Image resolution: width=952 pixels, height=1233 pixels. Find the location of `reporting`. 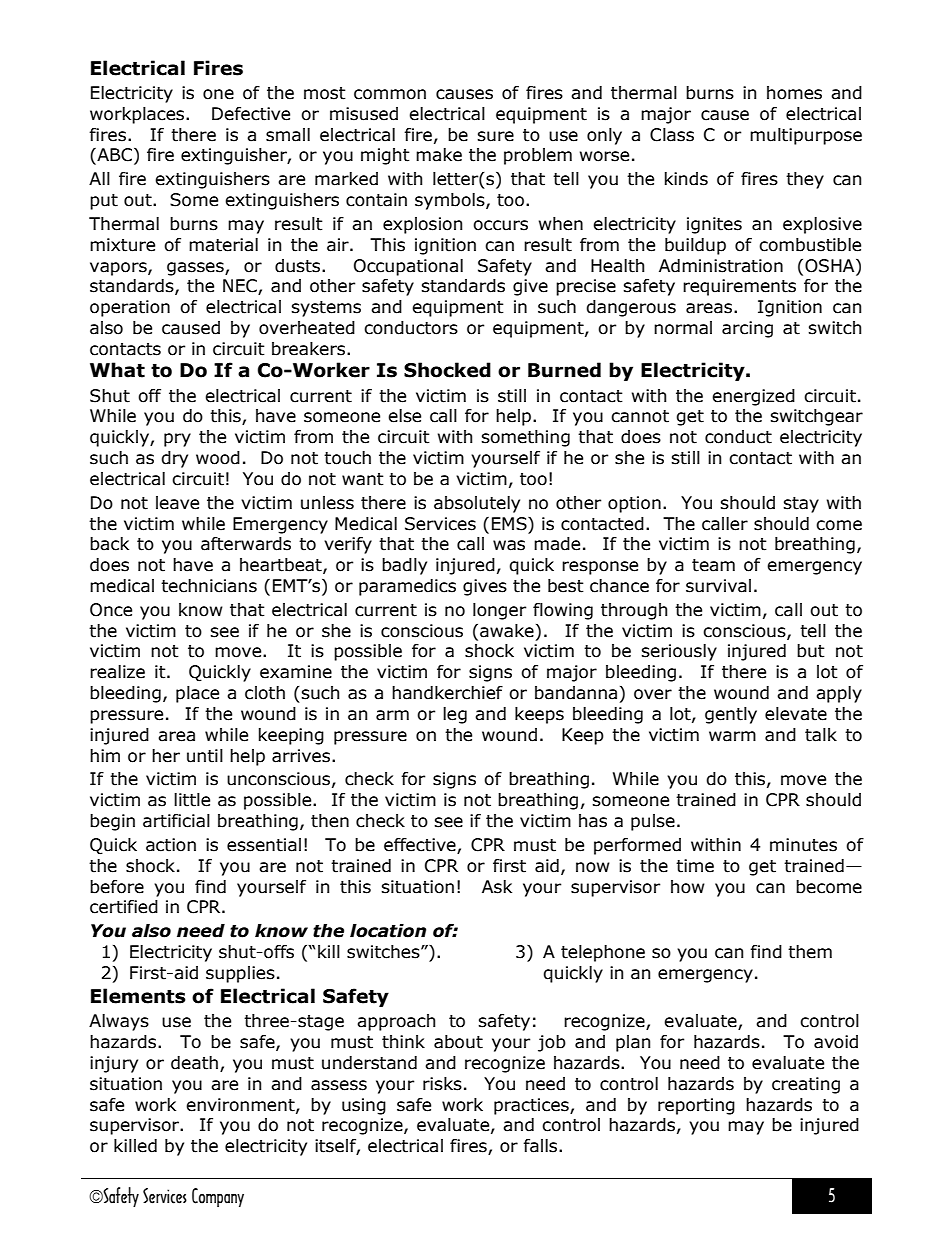

reporting is located at coordinates (696, 1106).
